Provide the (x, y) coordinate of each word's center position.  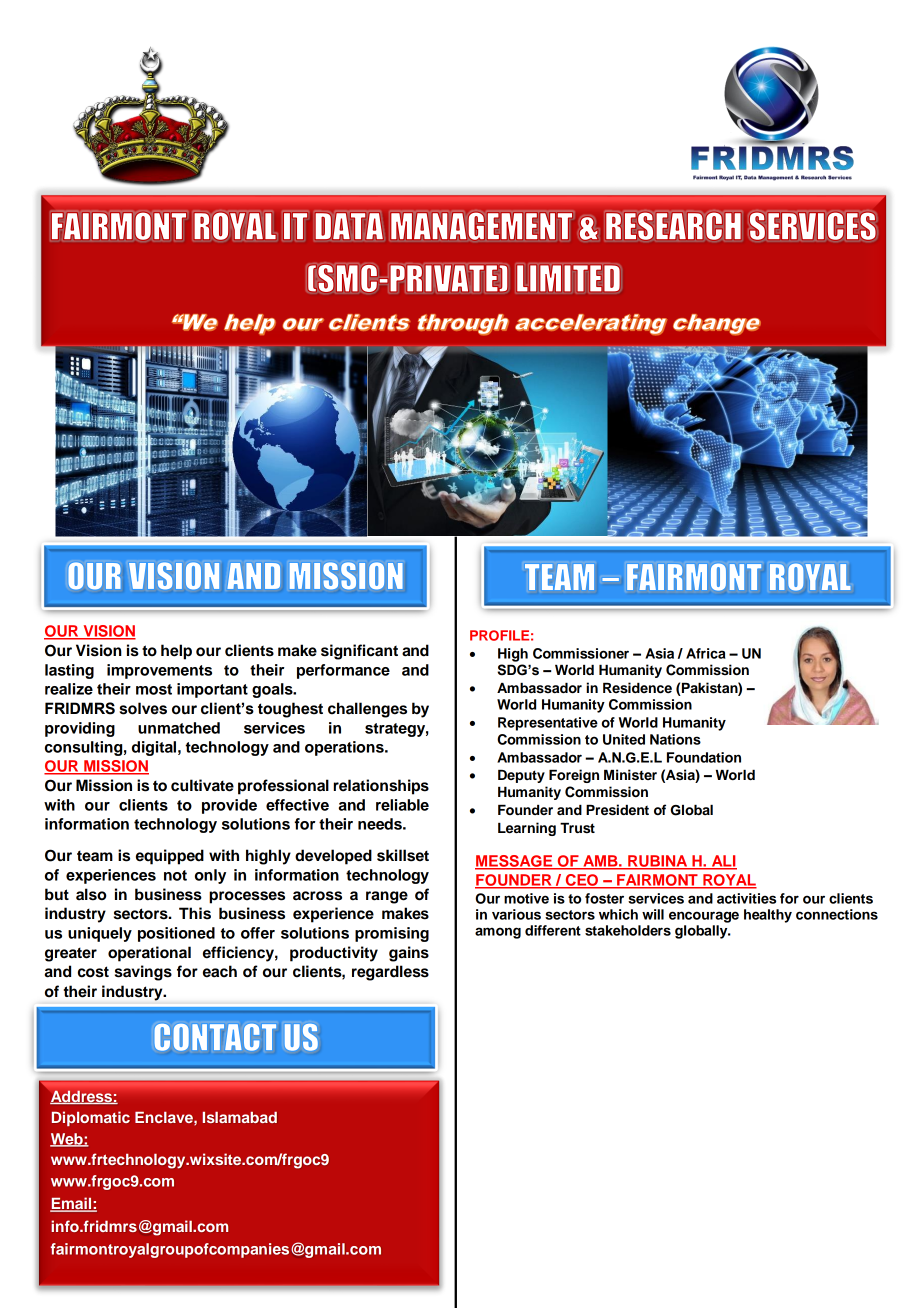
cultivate (202, 785)
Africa (706, 653)
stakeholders (628, 930)
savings (143, 973)
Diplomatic (91, 1118)
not (175, 875)
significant (359, 652)
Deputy (521, 776)
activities (746, 898)
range (387, 897)
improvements (159, 671)
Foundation (704, 757)
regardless (390, 973)
